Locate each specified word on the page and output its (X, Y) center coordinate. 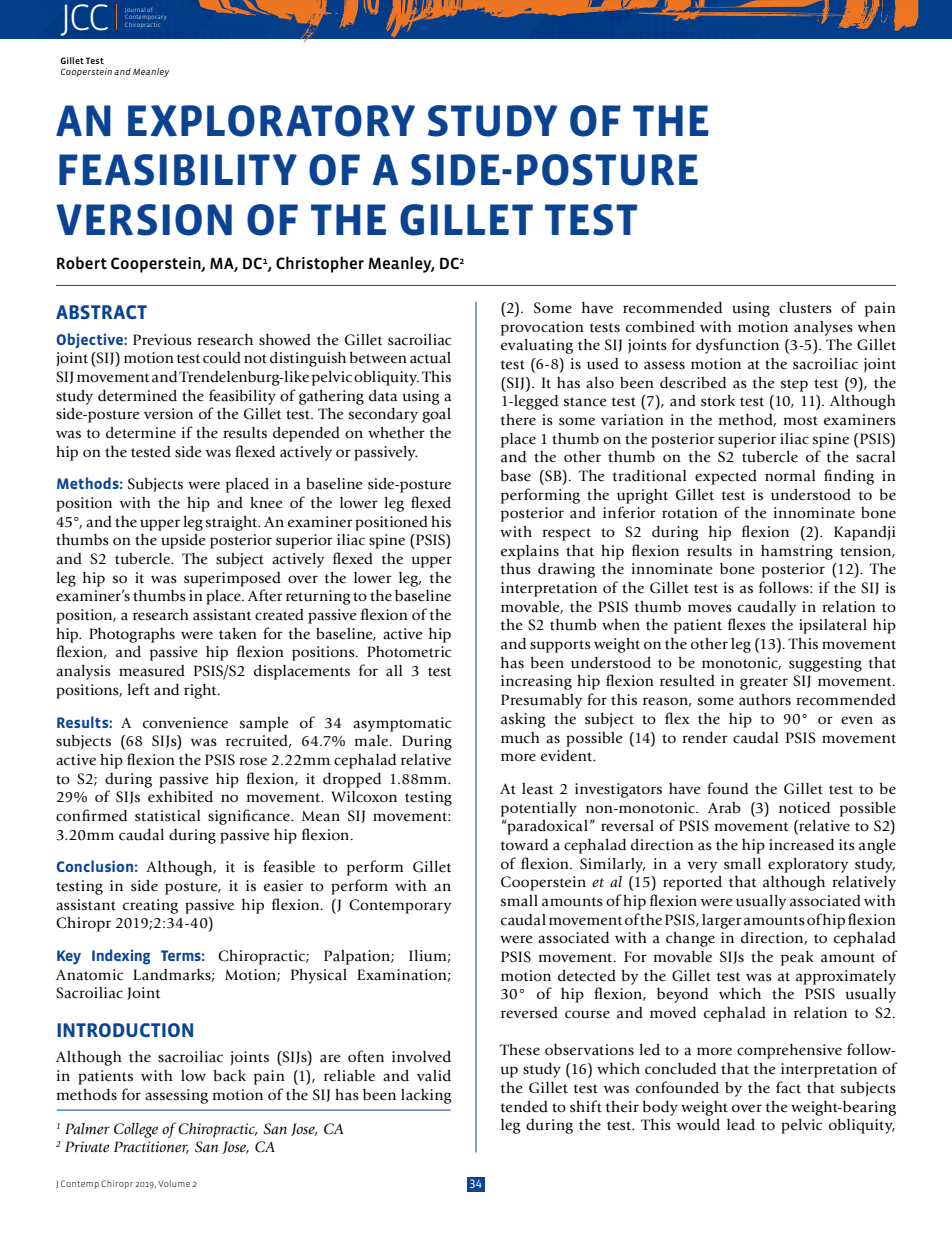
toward (524, 845)
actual (430, 358)
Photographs (132, 635)
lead (741, 1125)
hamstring (797, 552)
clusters (805, 308)
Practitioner (151, 1147)
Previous (162, 340)
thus (515, 569)
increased (801, 845)
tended (524, 1107)
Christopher (320, 264)
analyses (823, 328)
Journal (134, 10)
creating (150, 906)
